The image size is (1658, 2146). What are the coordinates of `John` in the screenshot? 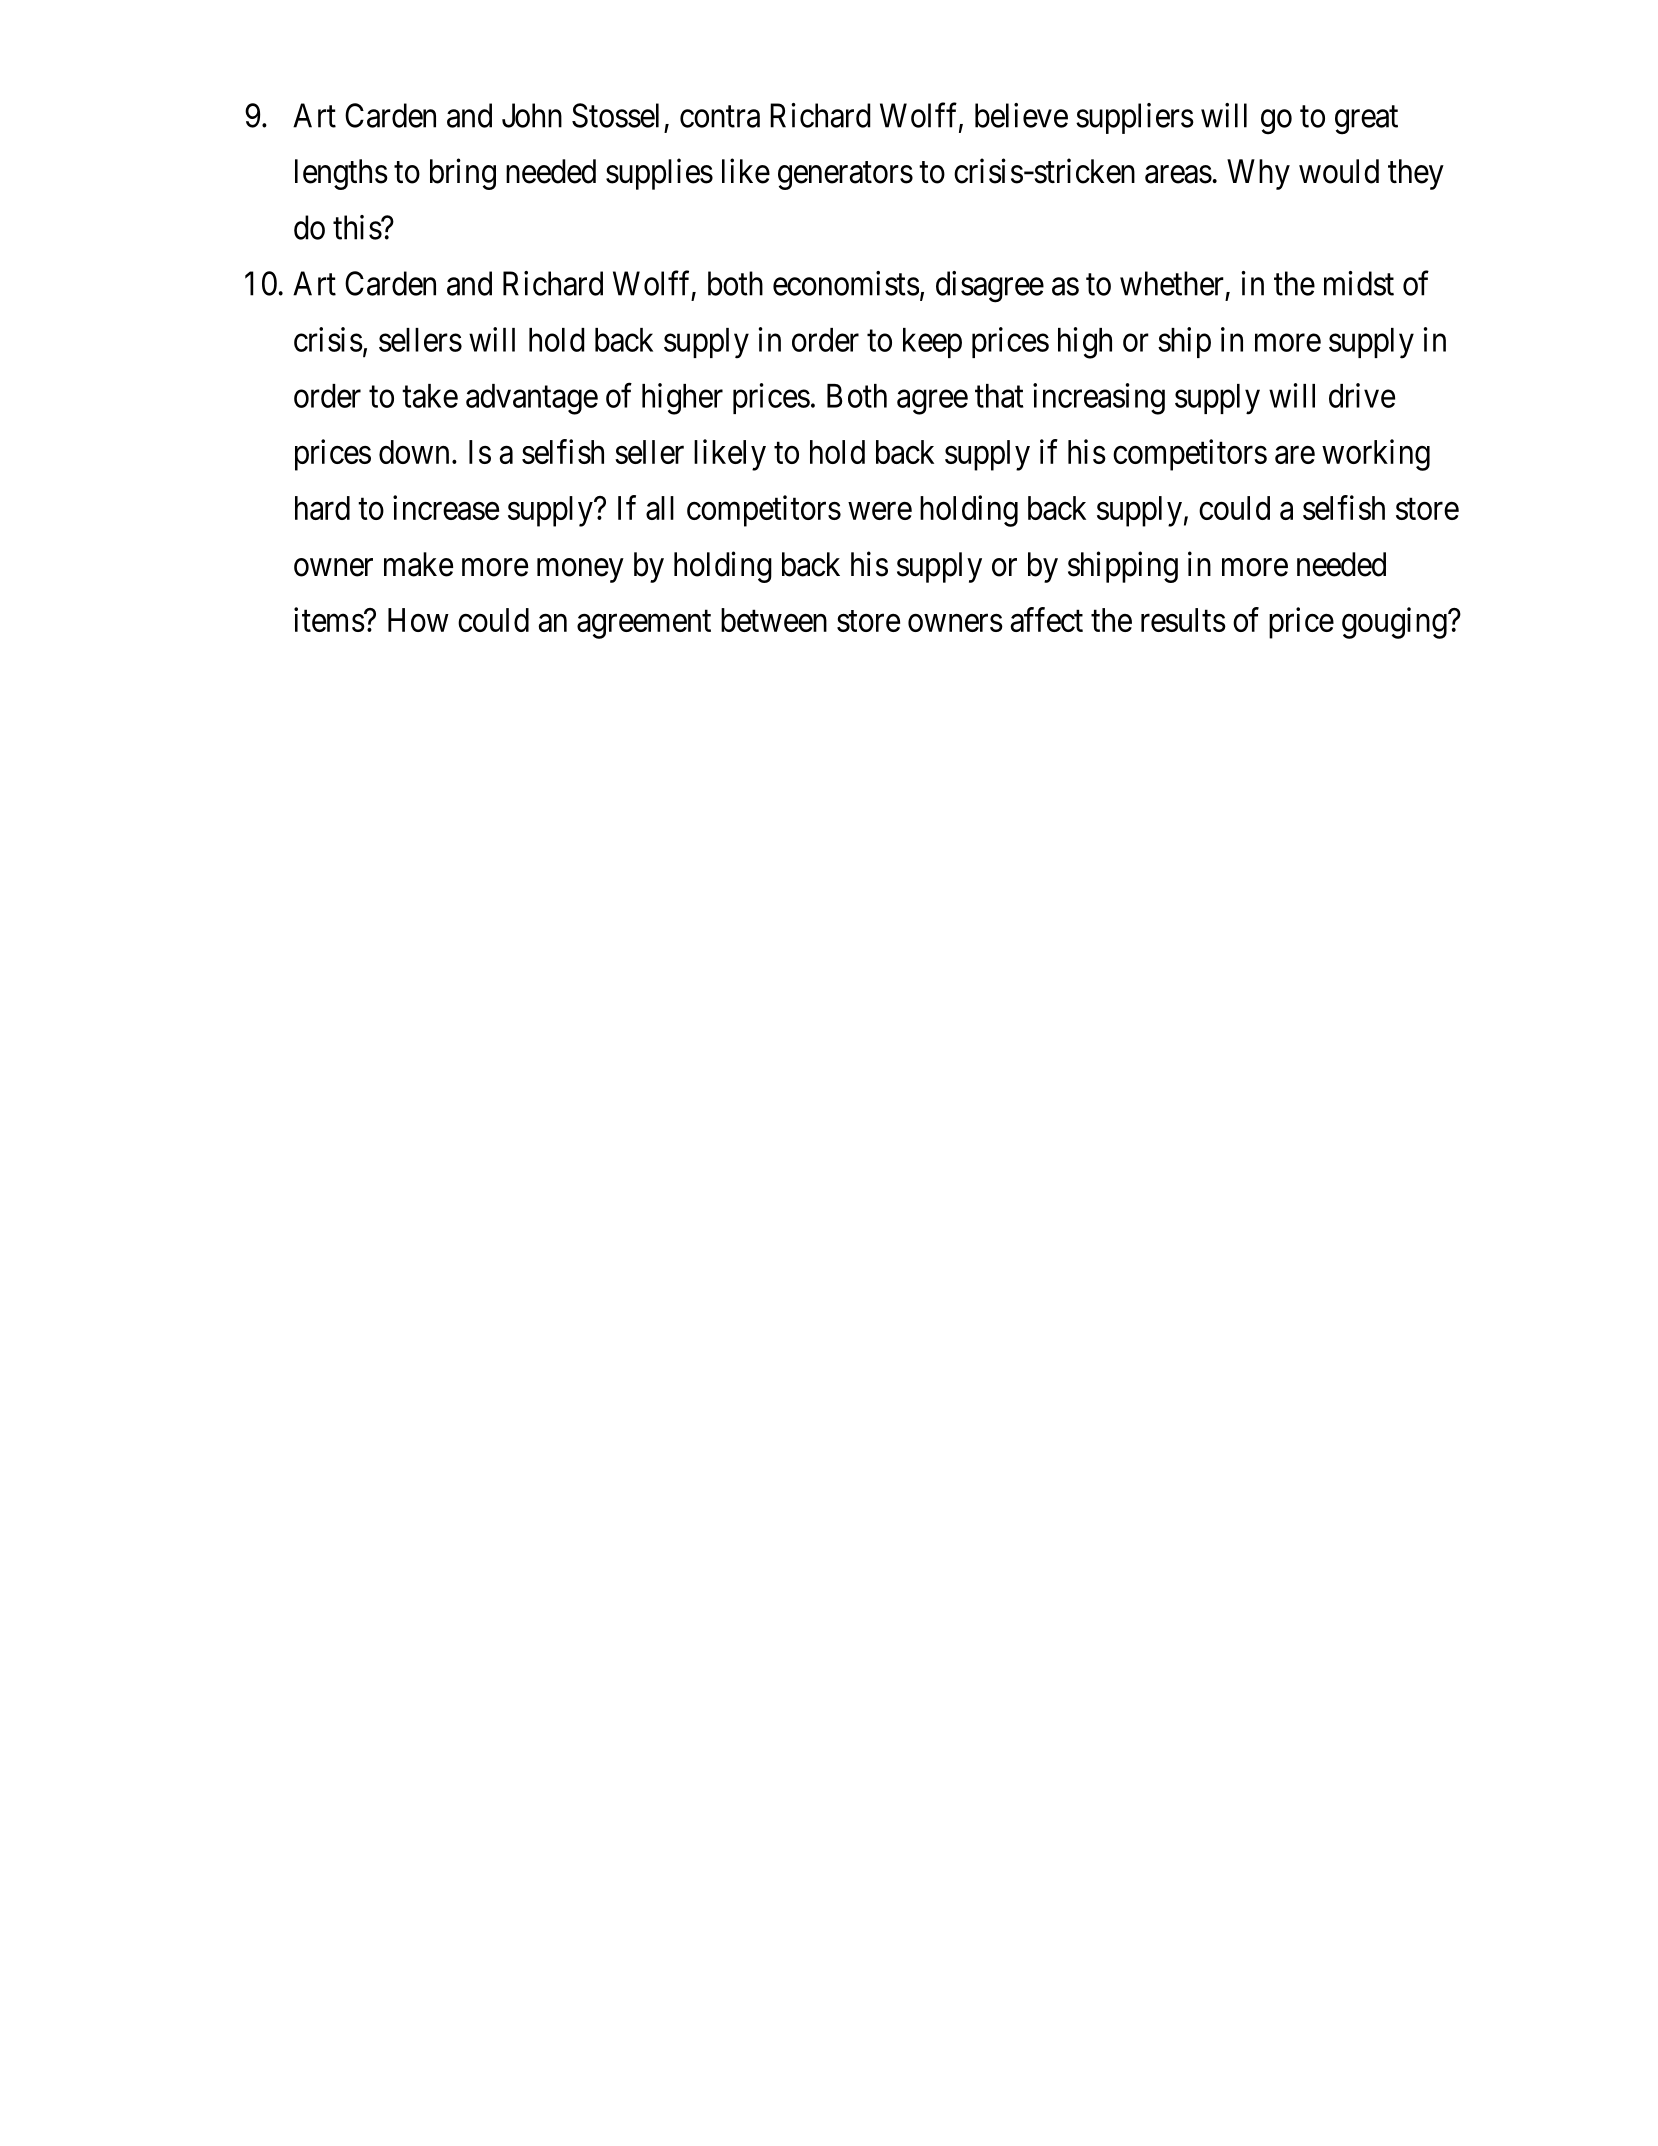 It's located at (532, 115).
